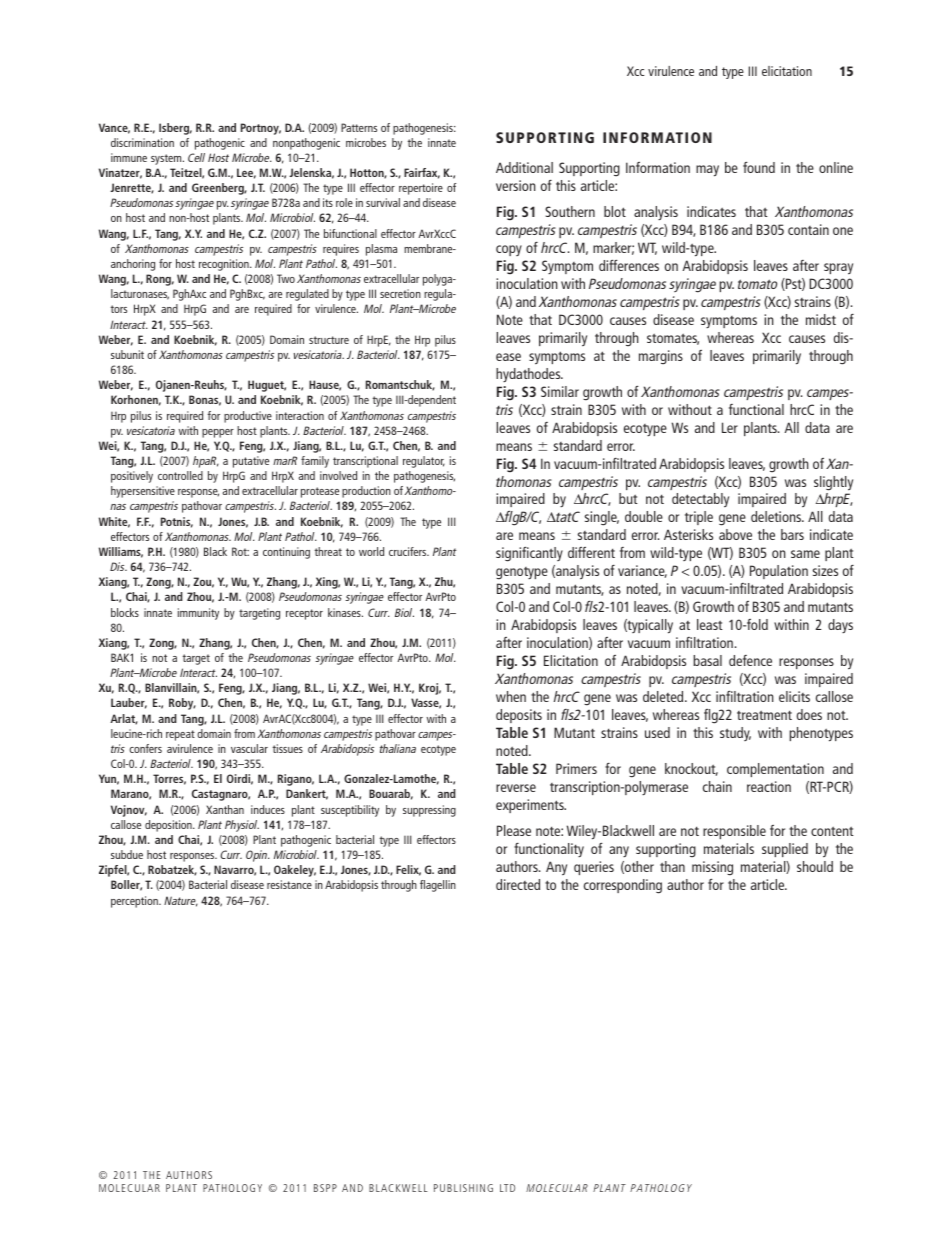 This page has height=1251, width=952. What do you see at coordinates (507, 1188) in the page?
I see `LTD` at bounding box center [507, 1188].
